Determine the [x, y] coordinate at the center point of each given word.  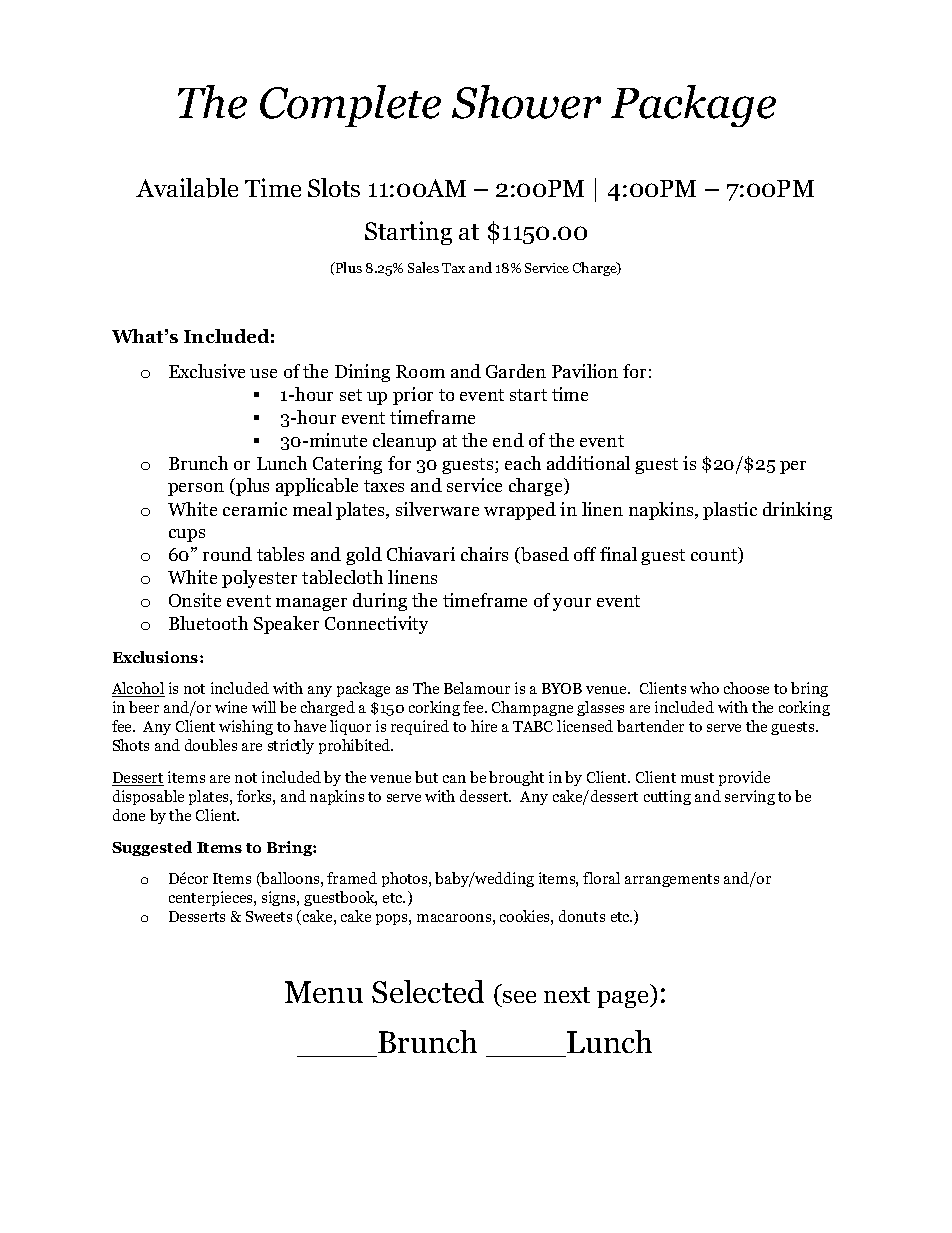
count [715, 556]
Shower [526, 102]
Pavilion [585, 371]
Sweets [269, 916]
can [454, 779]
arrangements [672, 880]
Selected [428, 991]
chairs [484, 554]
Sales [423, 267]
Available [187, 188]
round [227, 554]
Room [420, 371]
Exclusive [207, 371]
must [697, 778]
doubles [211, 745]
